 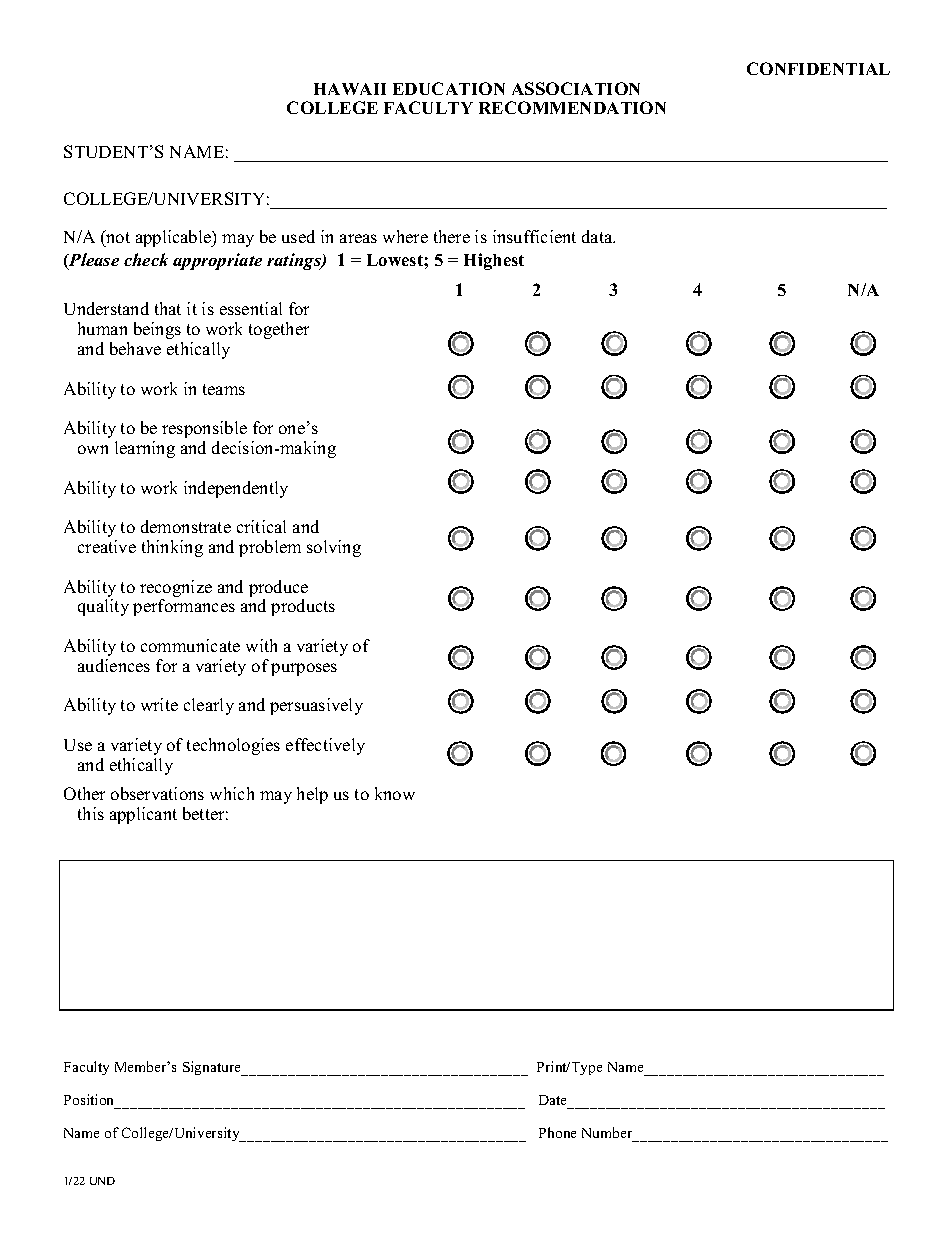 I want to click on Highest, so click(x=494, y=261).
